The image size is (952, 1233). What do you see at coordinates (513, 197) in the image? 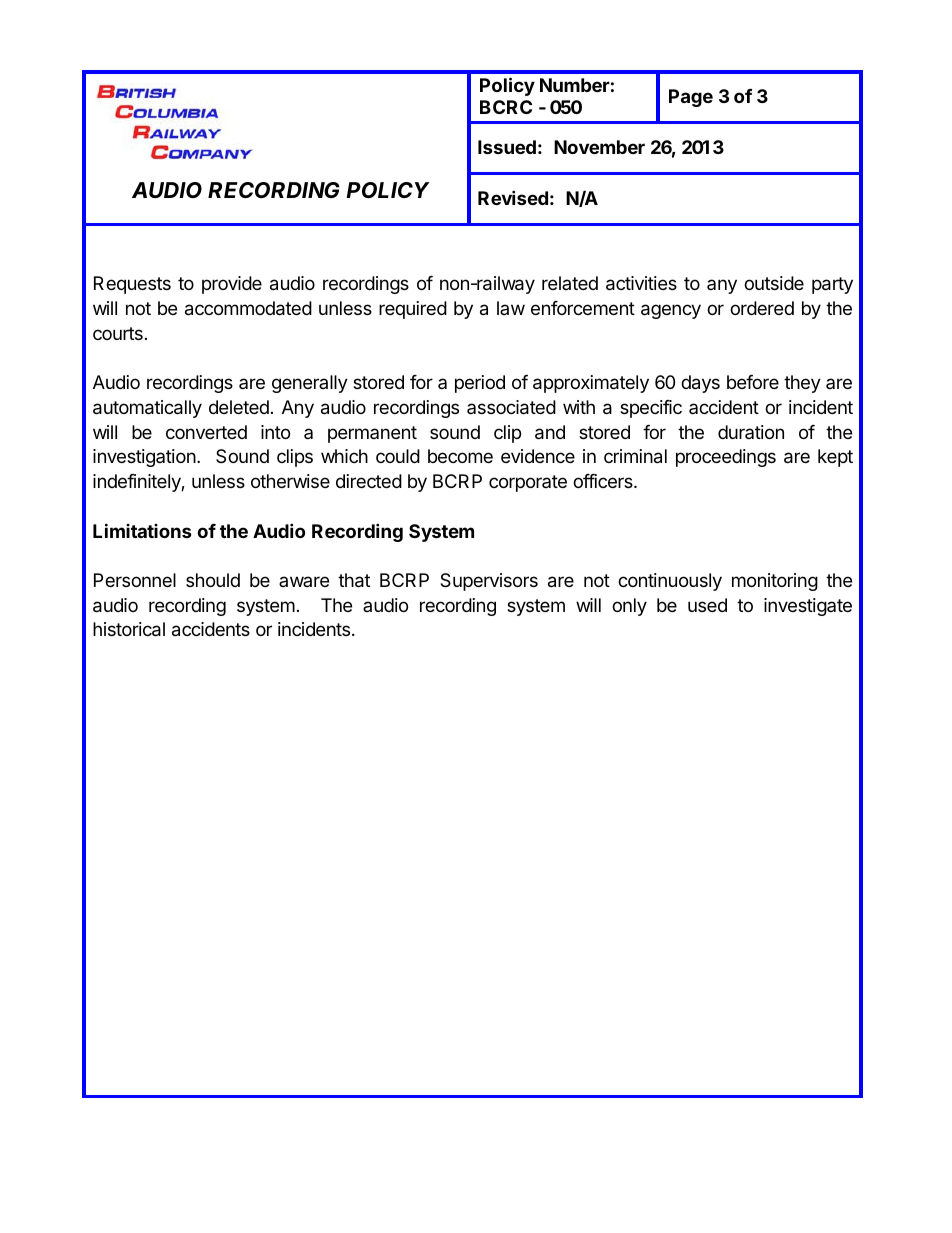
I see `Revised` at bounding box center [513, 197].
